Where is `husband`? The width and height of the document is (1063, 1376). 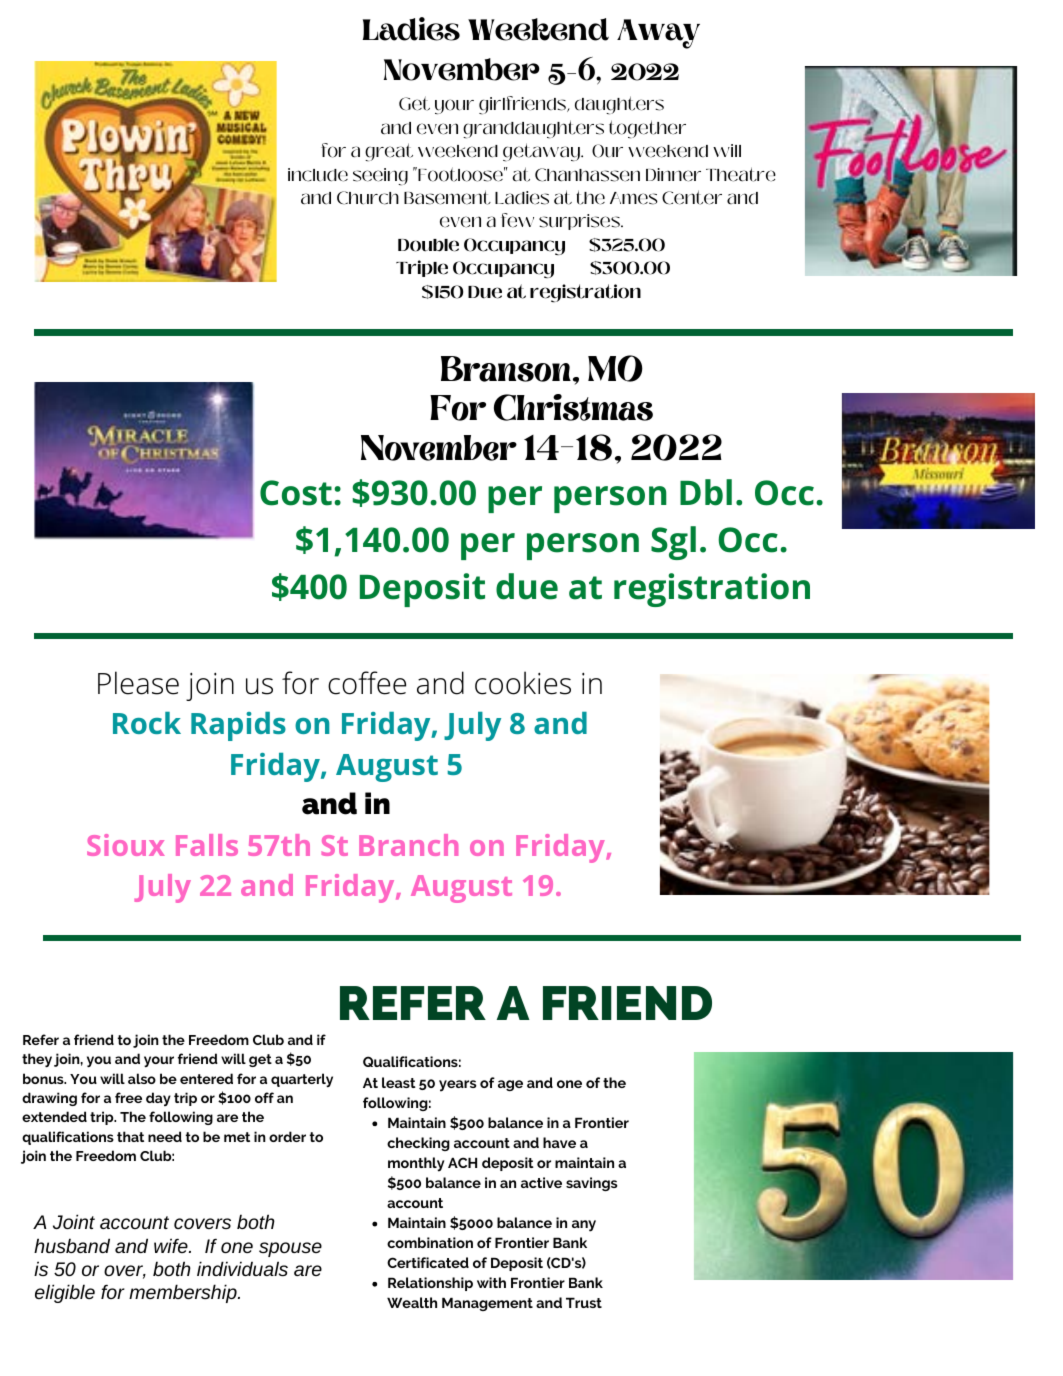
husband is located at coordinates (72, 1245).
